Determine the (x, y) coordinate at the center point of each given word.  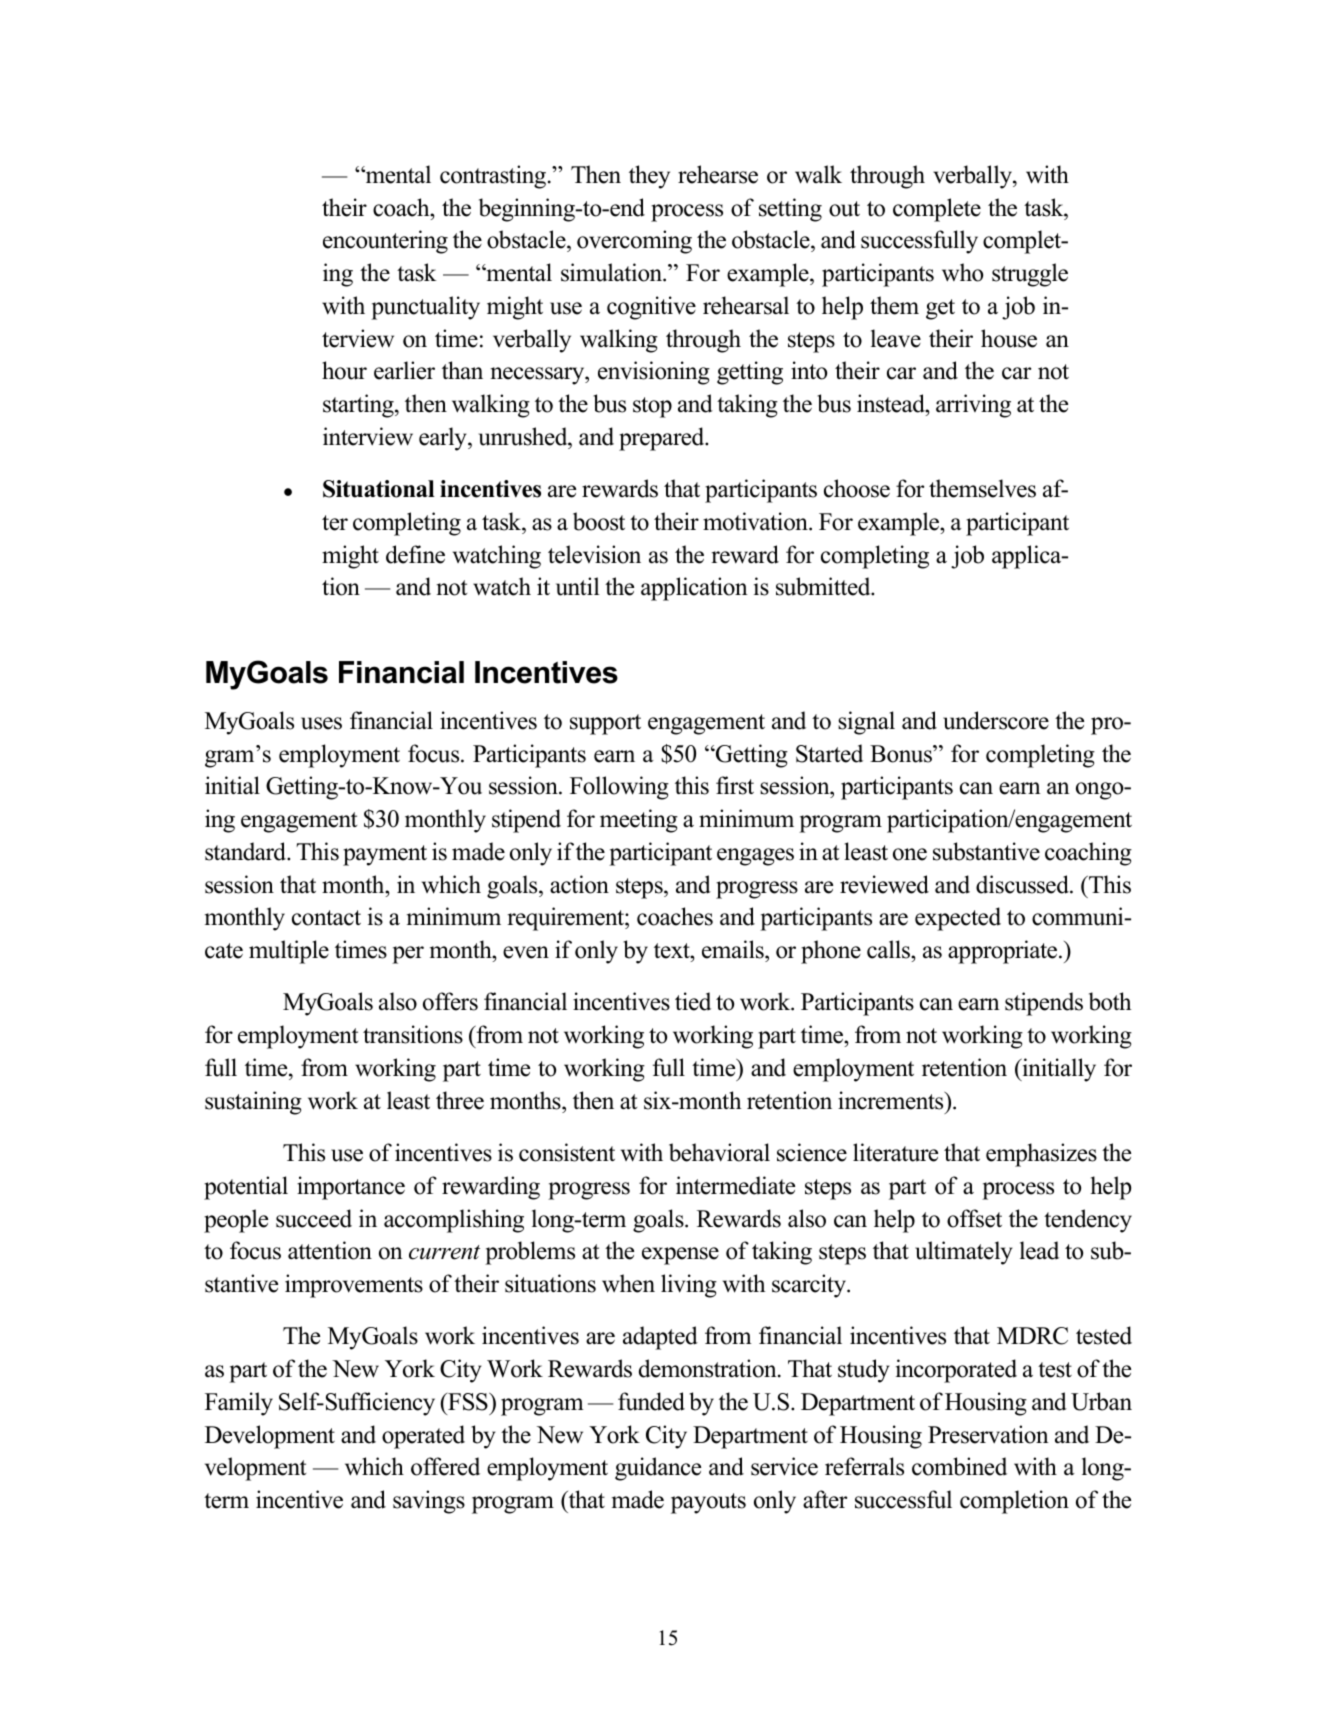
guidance (658, 1469)
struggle (1030, 275)
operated (423, 1437)
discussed (1023, 884)
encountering (385, 242)
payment (385, 855)
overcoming (634, 242)
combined (959, 1466)
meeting (639, 821)
